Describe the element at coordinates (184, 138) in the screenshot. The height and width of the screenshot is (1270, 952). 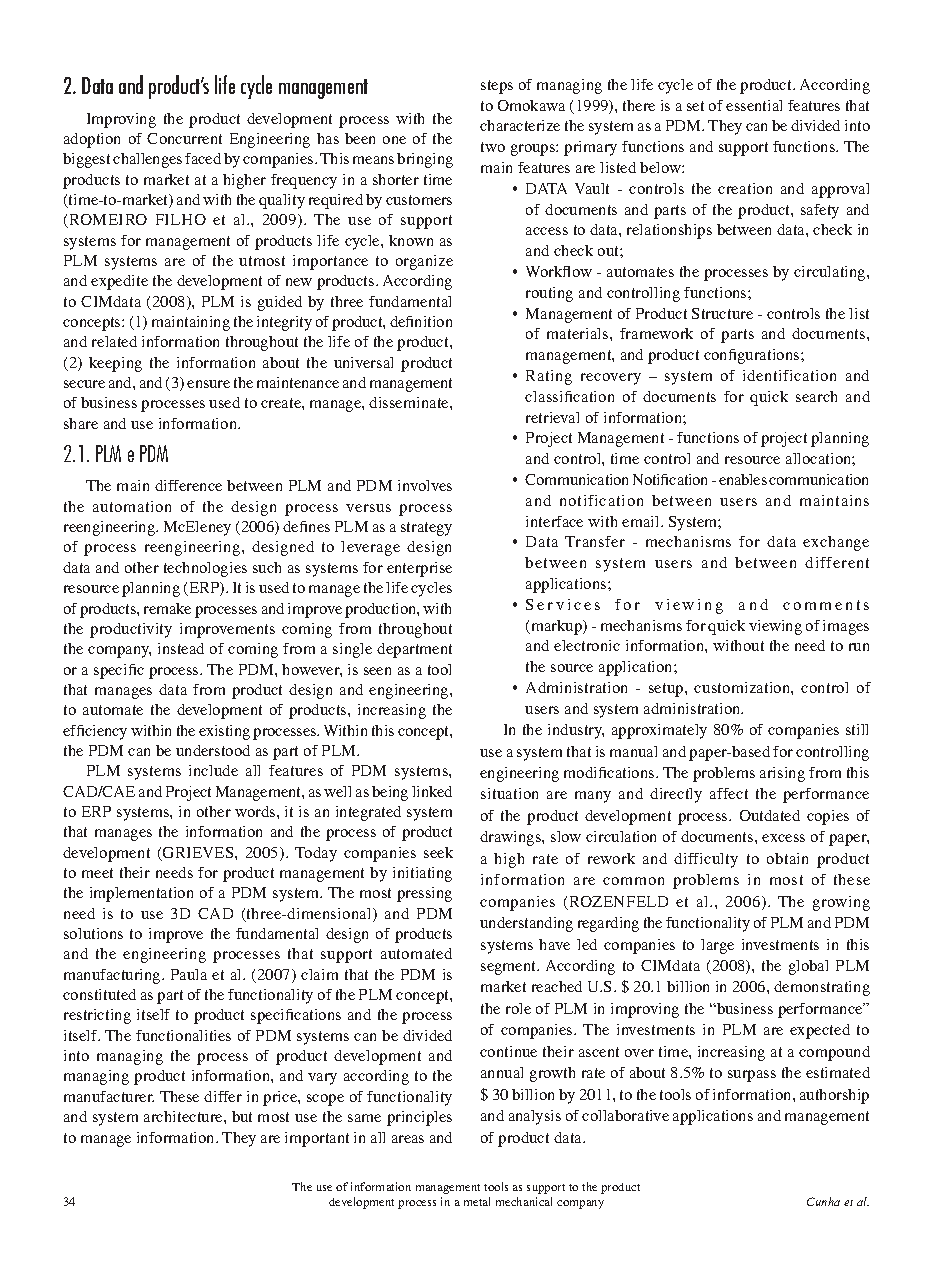
I see `Concurrent` at that location.
